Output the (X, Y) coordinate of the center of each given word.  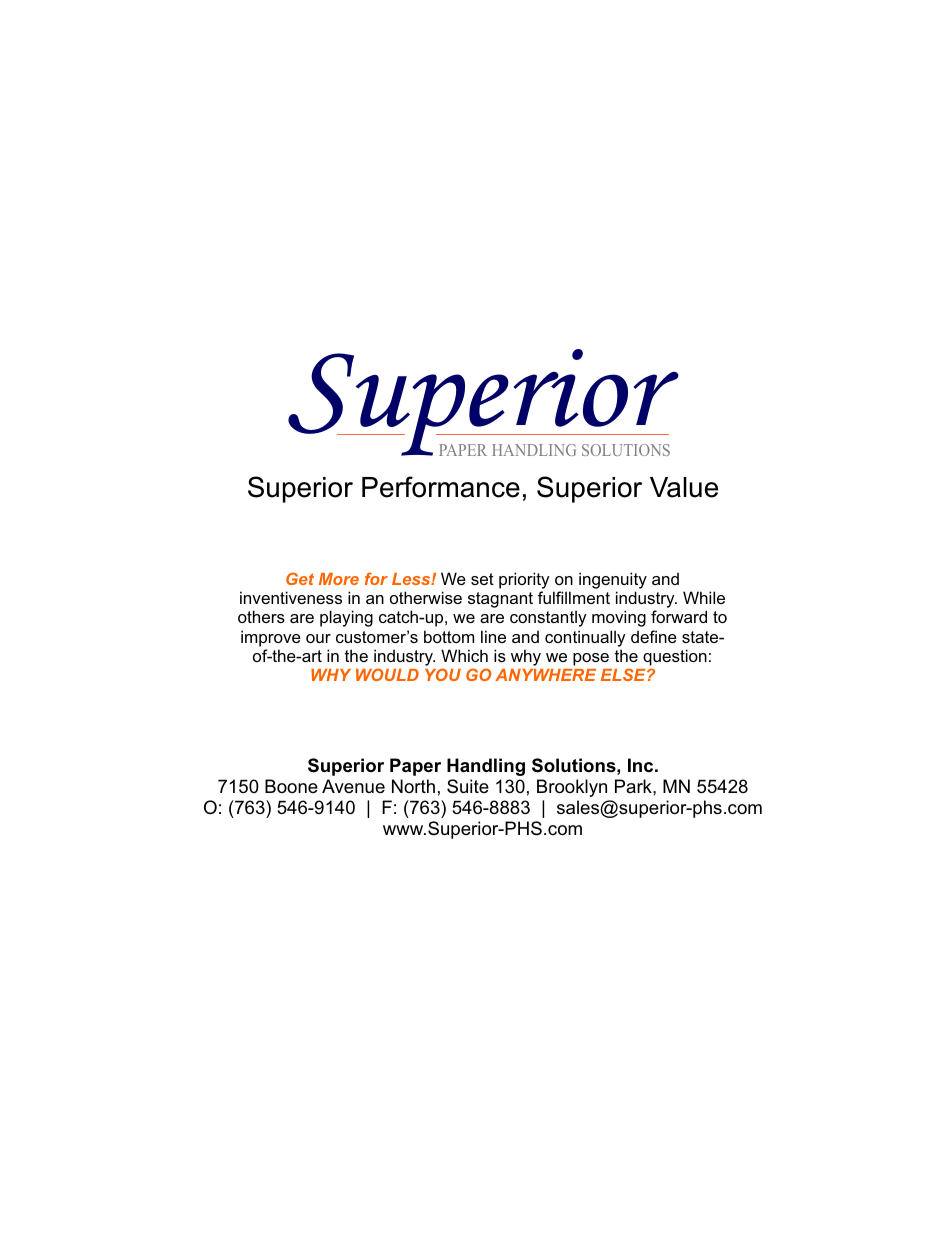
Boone (291, 786)
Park (634, 786)
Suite (468, 786)
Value (684, 487)
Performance (441, 487)
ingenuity (613, 582)
